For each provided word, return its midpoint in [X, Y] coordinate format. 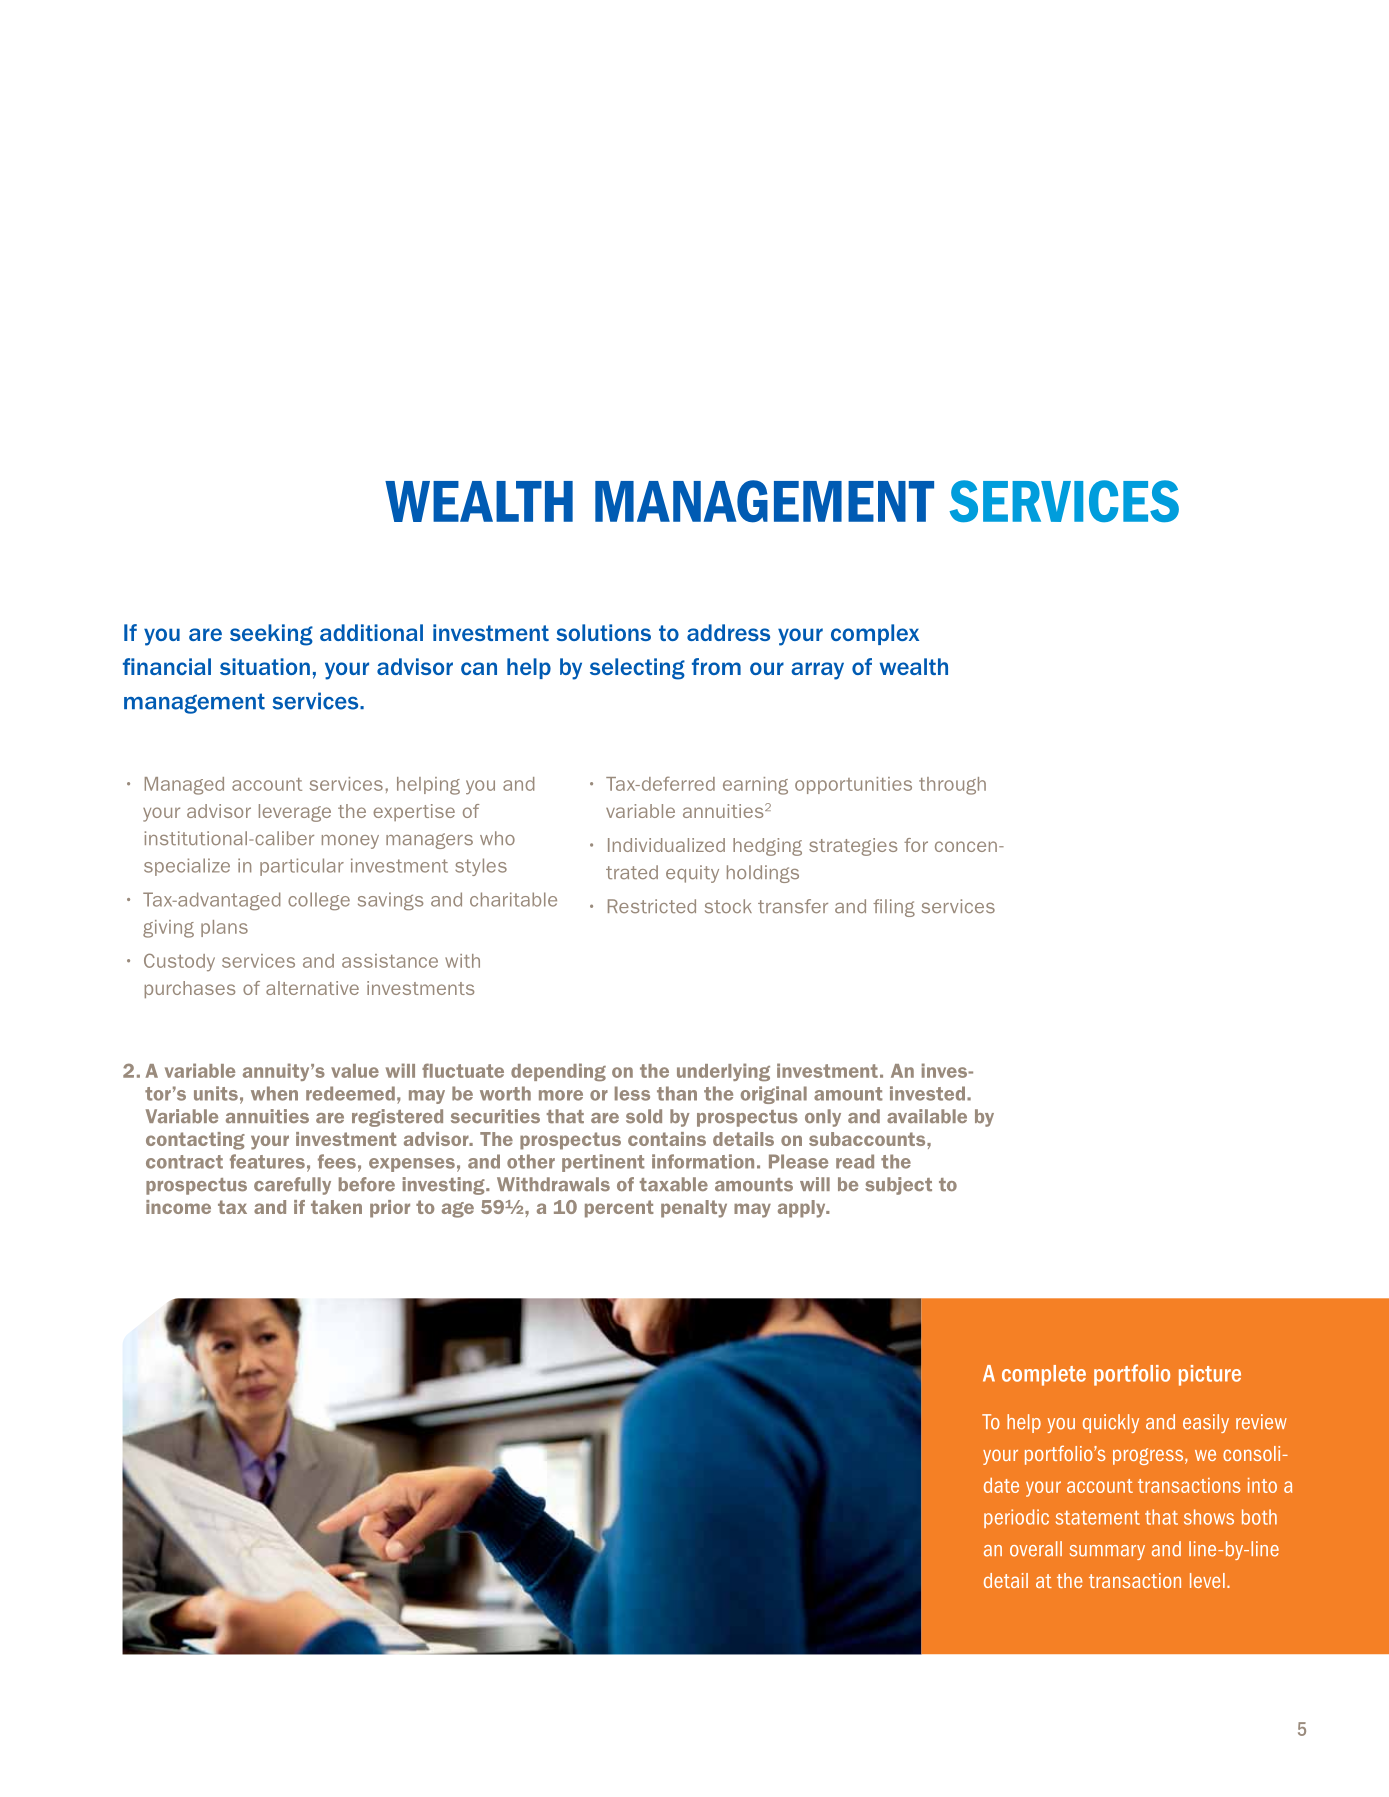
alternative [312, 988]
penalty [694, 1209]
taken [336, 1207]
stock [728, 906]
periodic [1016, 1518]
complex [875, 634]
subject [898, 1186]
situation [265, 666]
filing [894, 908]
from [716, 666]
